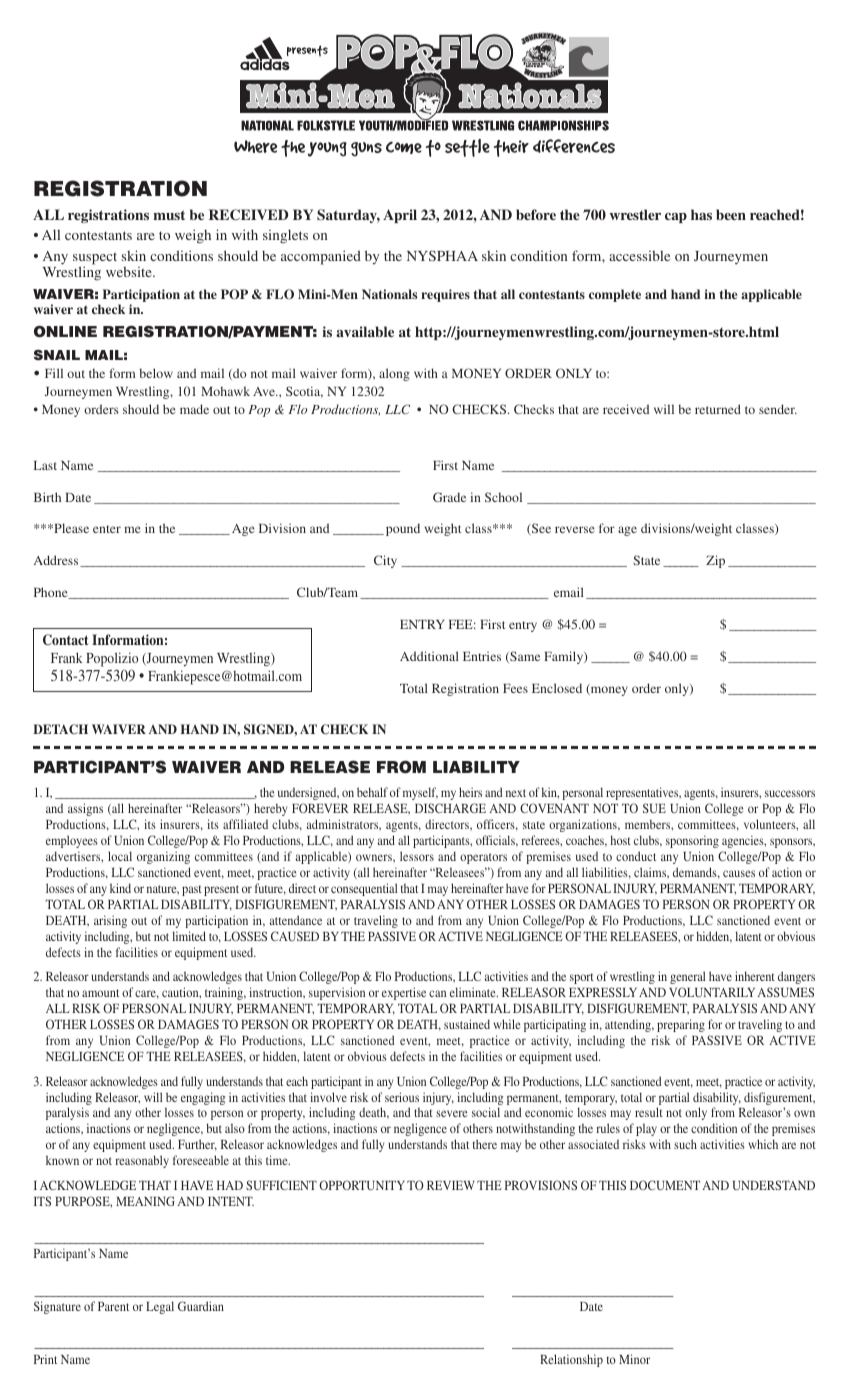 The width and height of the image is (849, 1400). Describe the element at coordinates (100, 993) in the image. I see `amount` at that location.
